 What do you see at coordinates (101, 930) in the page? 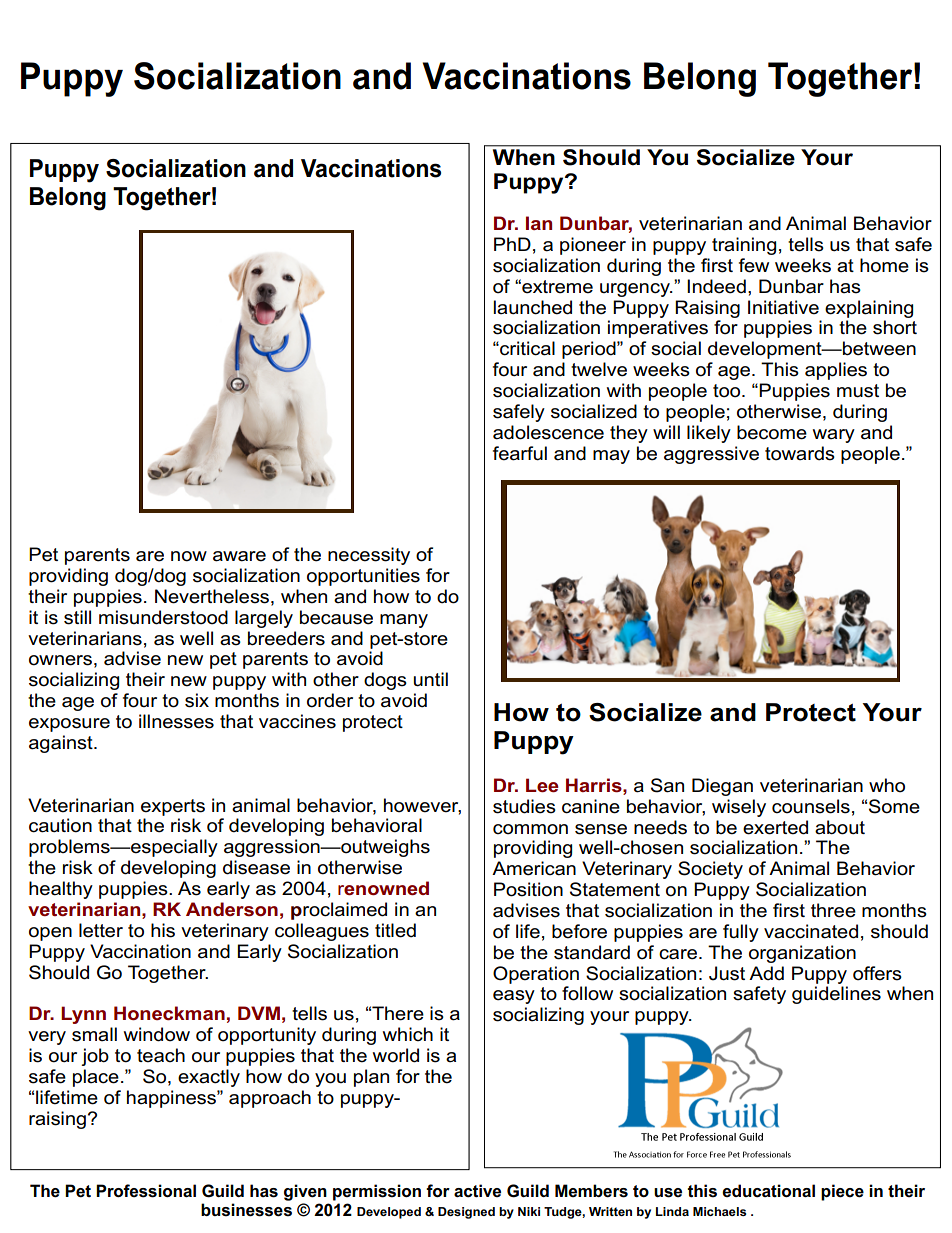
I see `letter` at bounding box center [101, 930].
